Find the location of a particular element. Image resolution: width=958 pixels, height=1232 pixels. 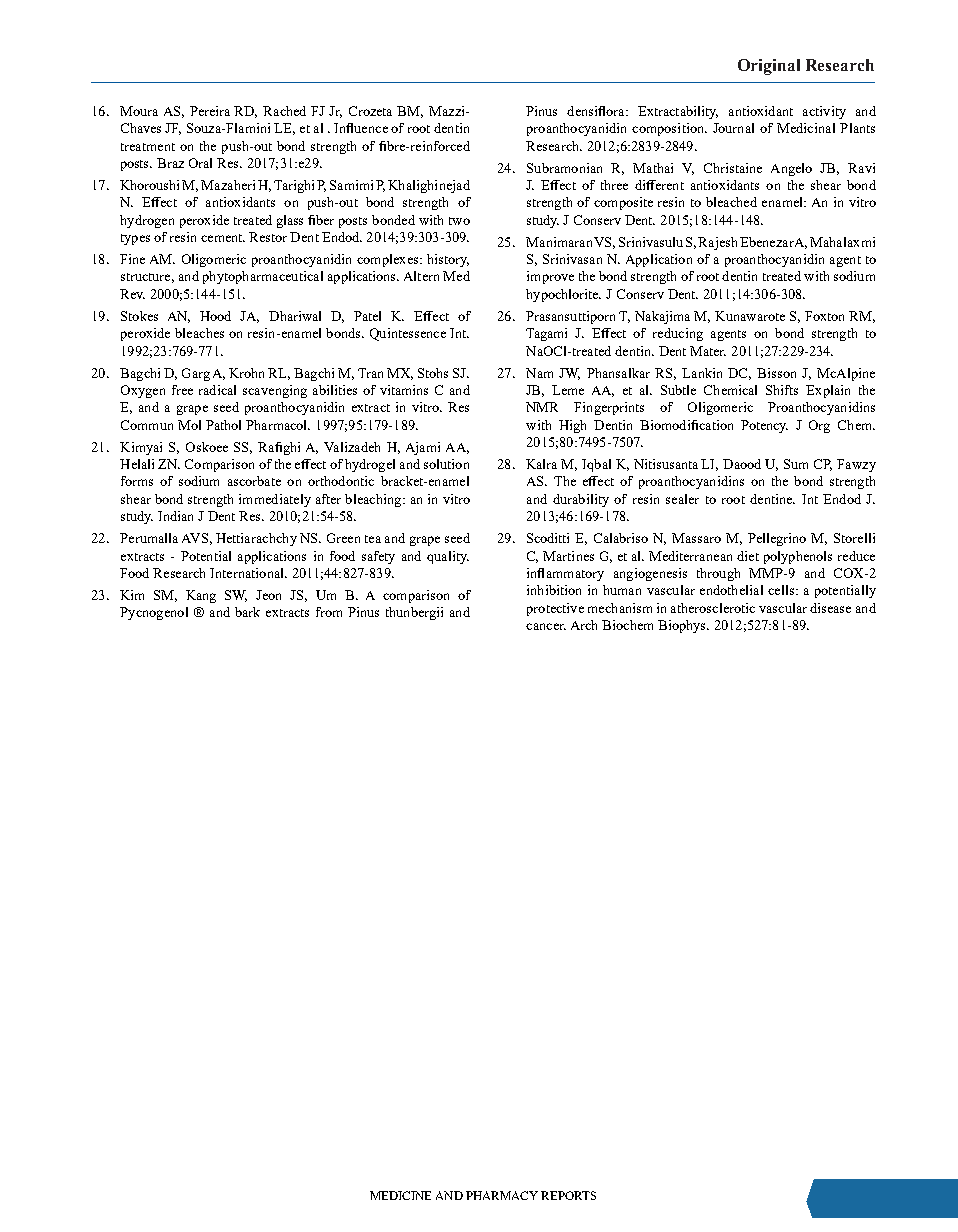

cells is located at coordinates (782, 590).
